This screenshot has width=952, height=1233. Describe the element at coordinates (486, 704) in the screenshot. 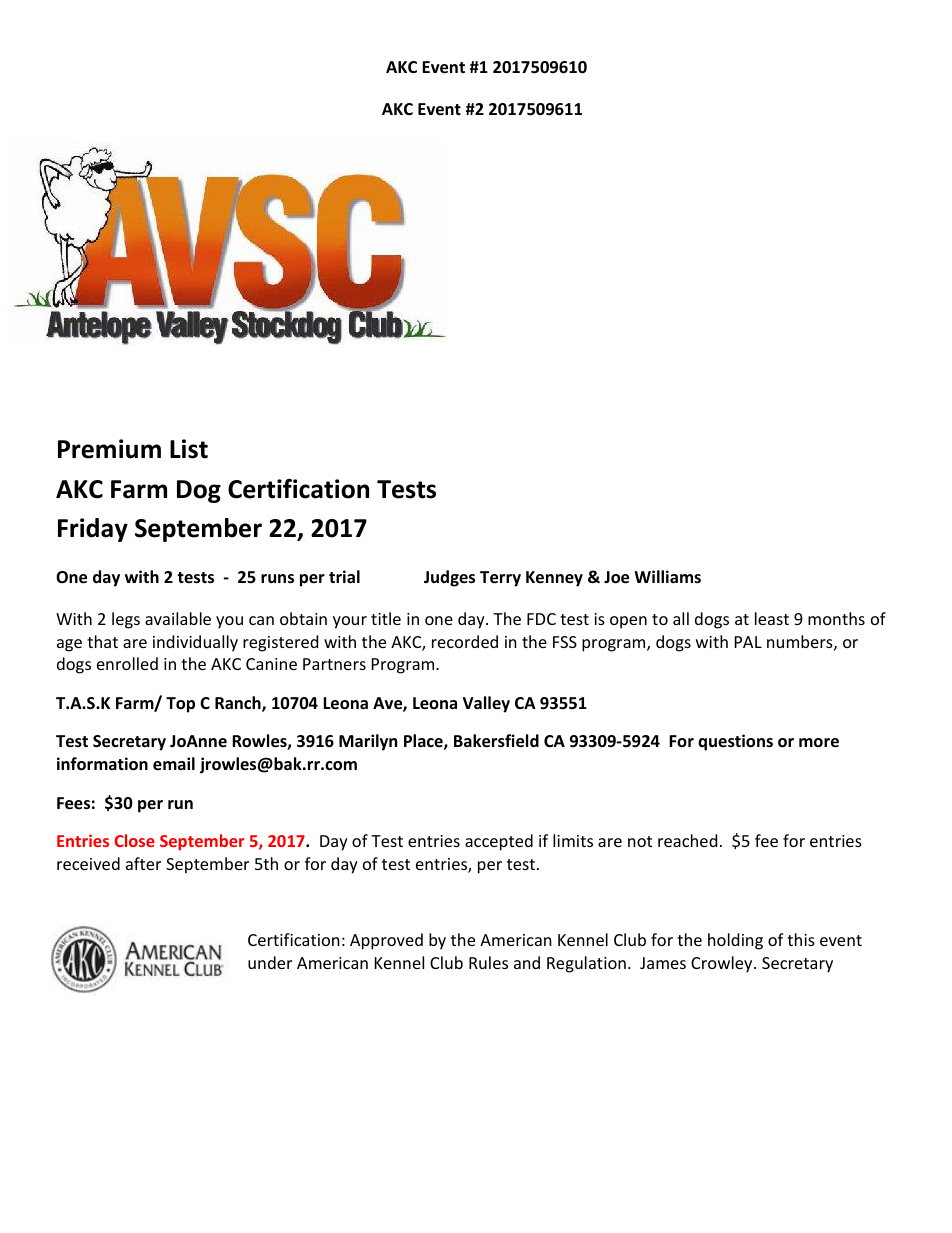

I see `Valley` at that location.
